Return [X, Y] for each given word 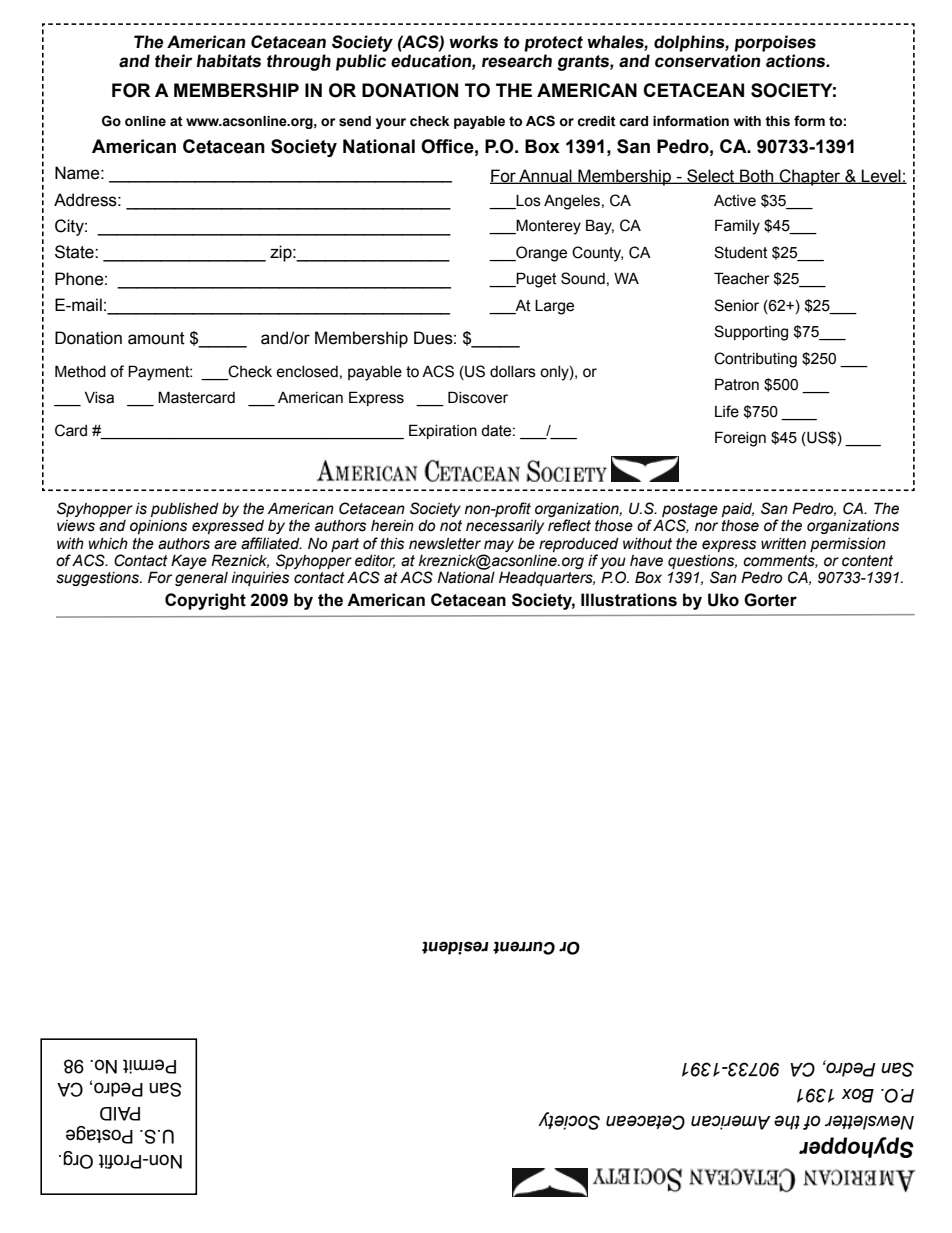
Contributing [755, 360]
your [391, 123]
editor [375, 561]
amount [156, 338]
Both [757, 176]
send [355, 121]
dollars [513, 372]
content [867, 561]
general [201, 579]
